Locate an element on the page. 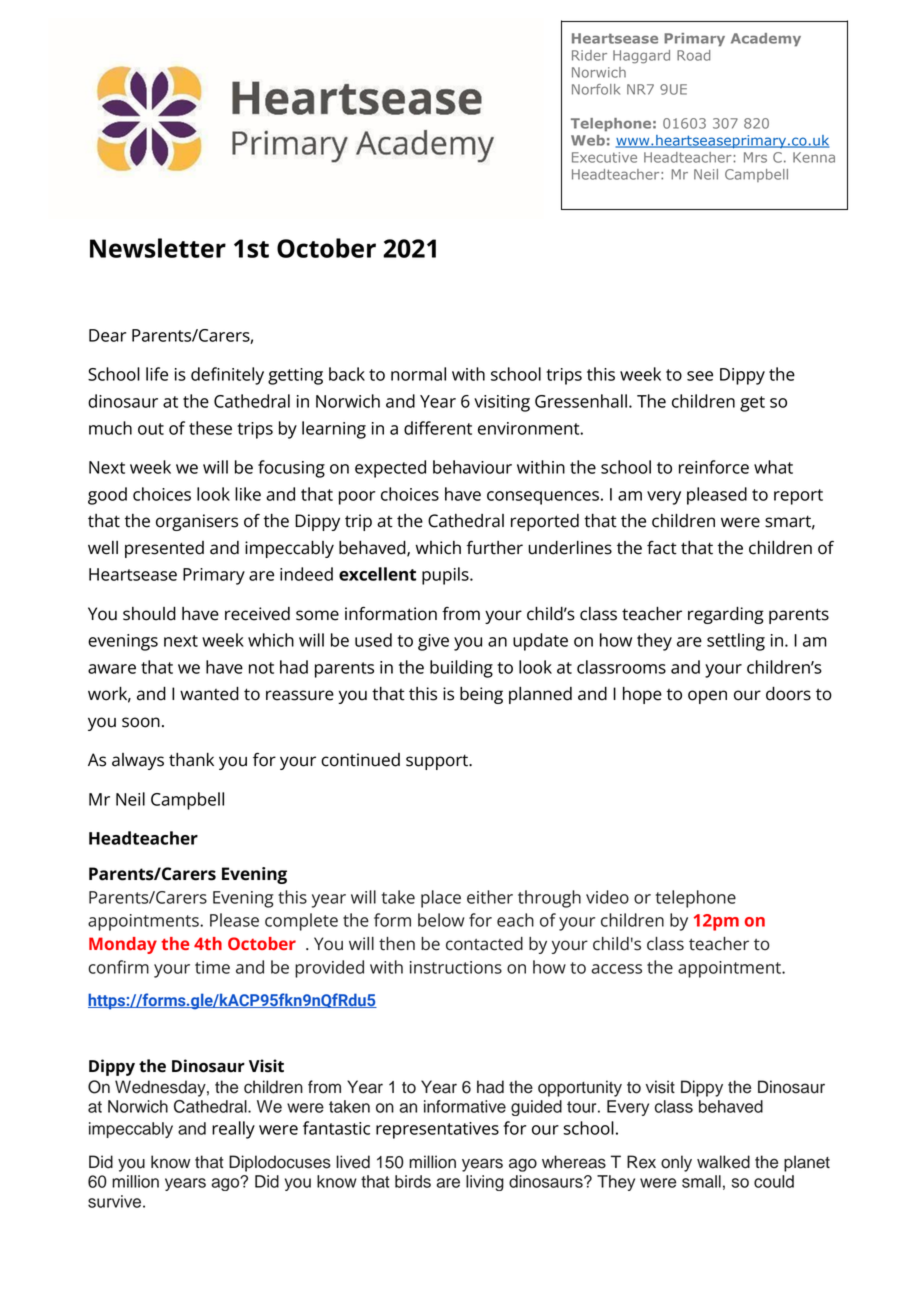 This page has width=924, height=1308. Newsletter is located at coordinates (158, 248).
